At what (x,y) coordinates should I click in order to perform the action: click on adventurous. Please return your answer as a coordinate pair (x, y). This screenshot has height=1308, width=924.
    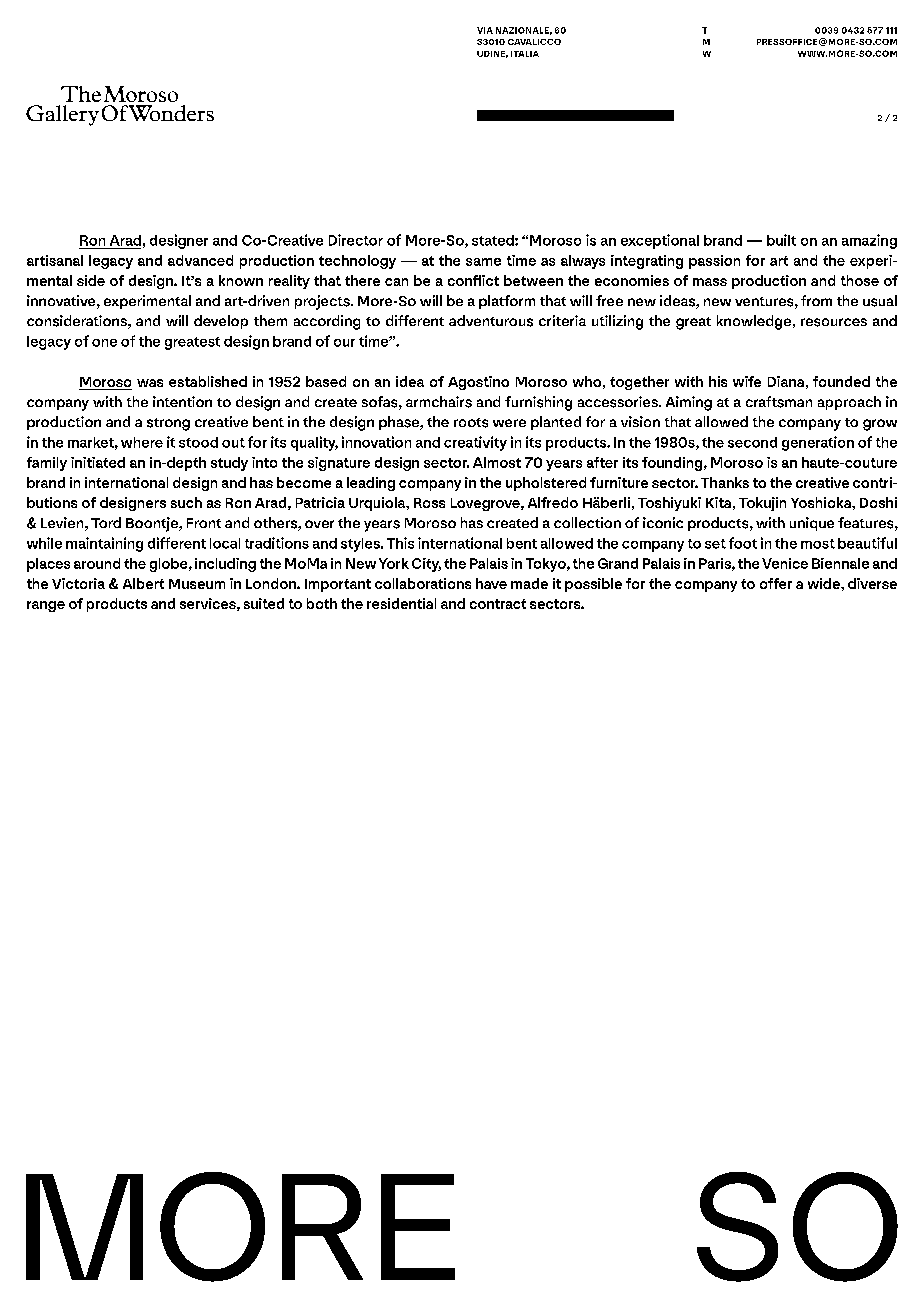
    Looking at the image, I should click on (491, 321).
